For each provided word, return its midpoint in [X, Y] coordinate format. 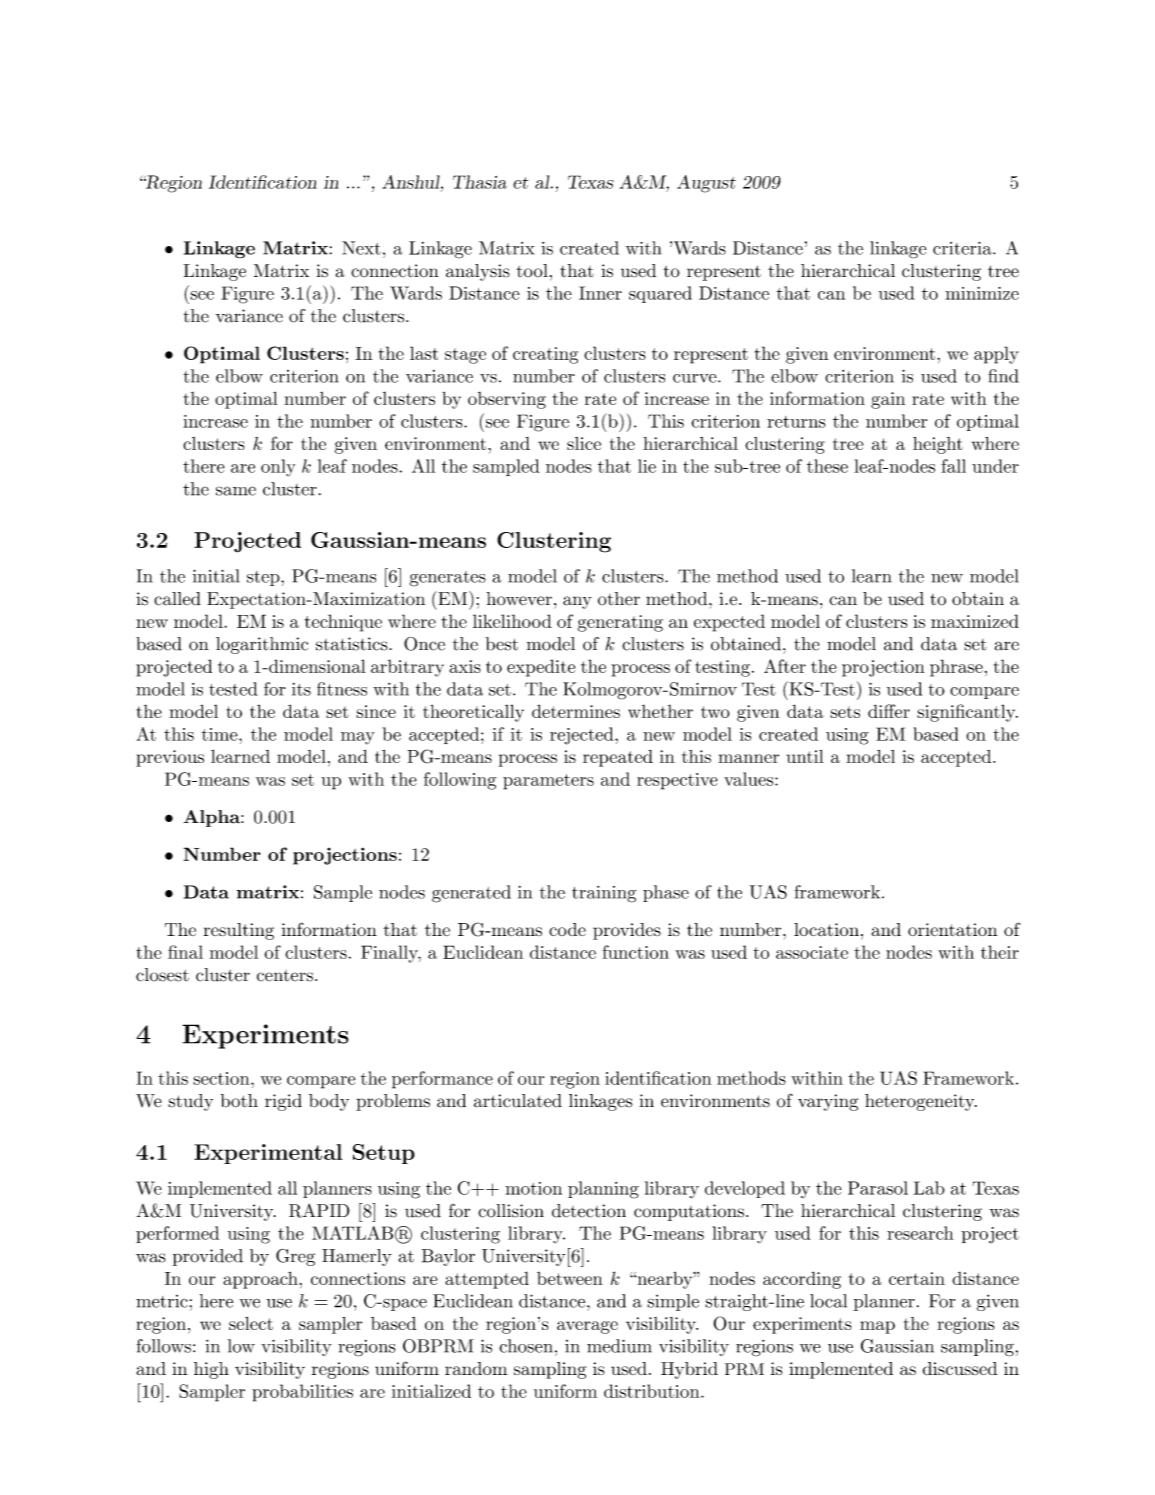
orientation [952, 929]
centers [285, 976]
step [264, 578]
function [635, 952]
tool [532, 271]
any [577, 602]
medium [619, 1346]
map [877, 1327]
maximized [975, 621]
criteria [963, 248]
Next [361, 248]
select [251, 1323]
